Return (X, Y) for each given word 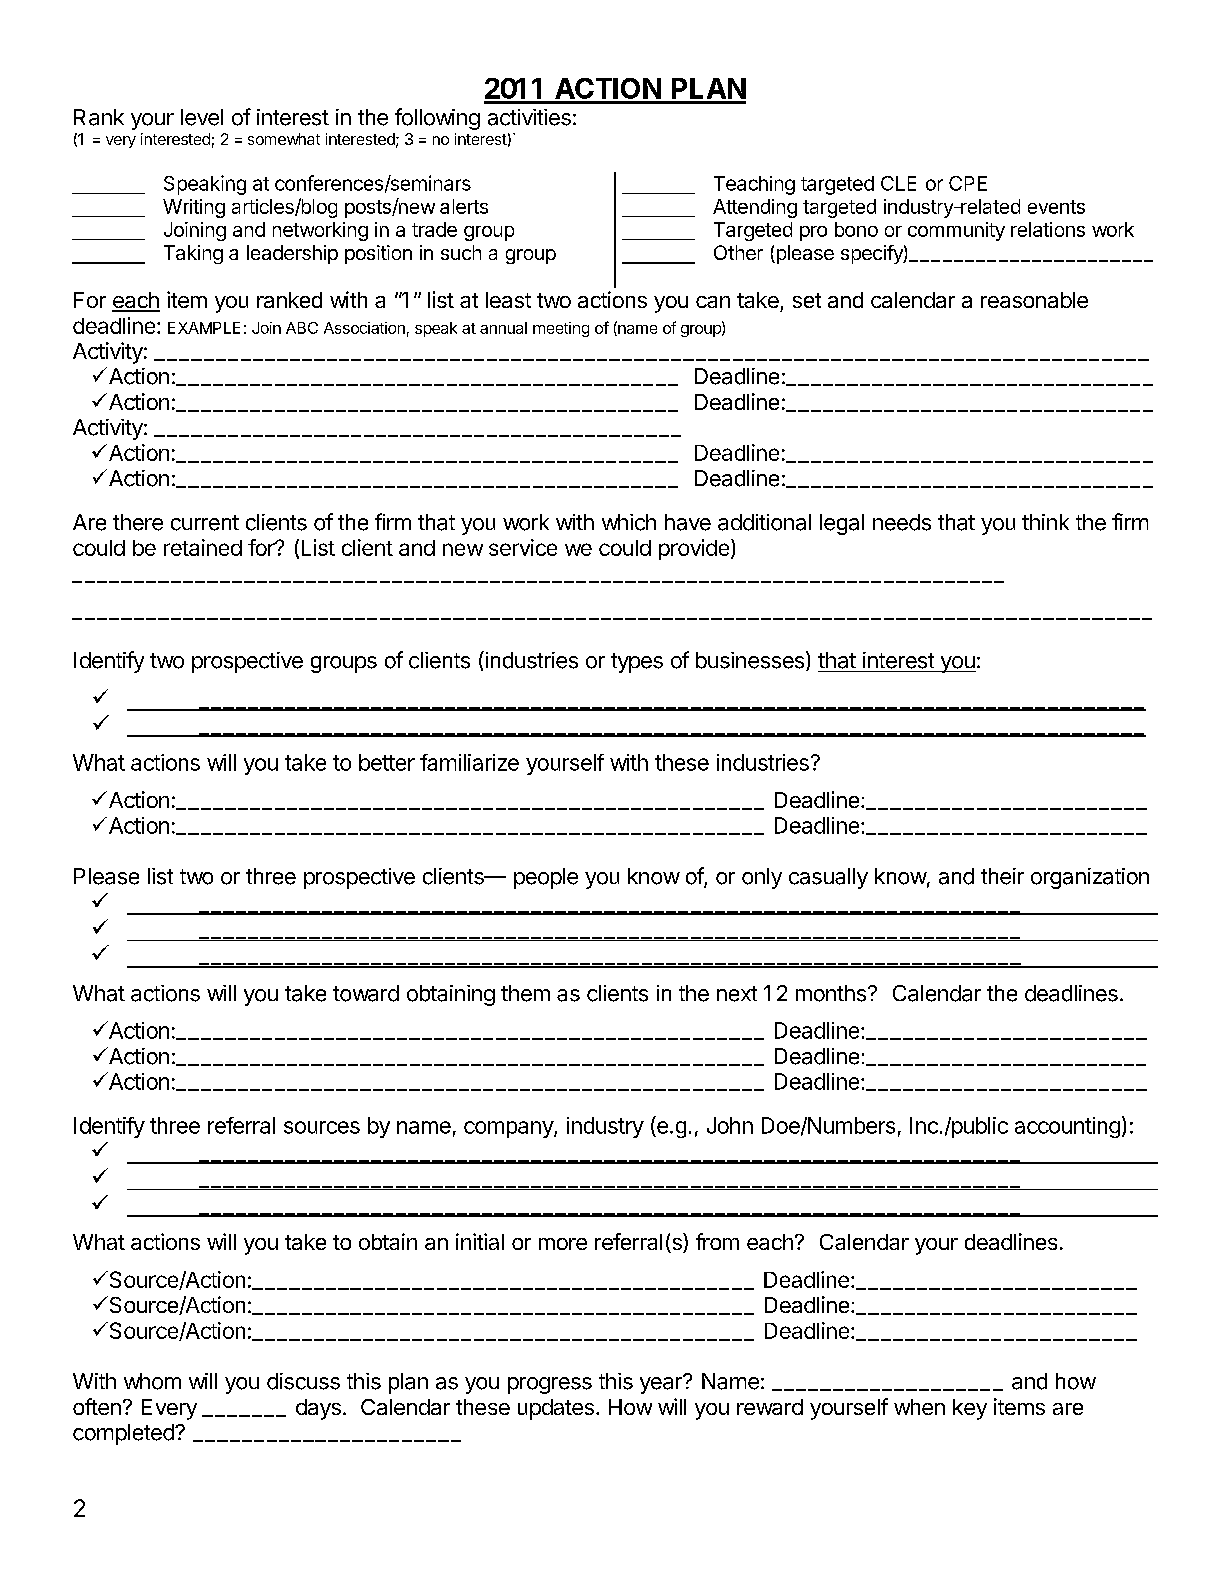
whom (152, 1381)
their (1002, 876)
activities (529, 117)
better (387, 762)
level (202, 117)
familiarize (469, 762)
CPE (968, 183)
